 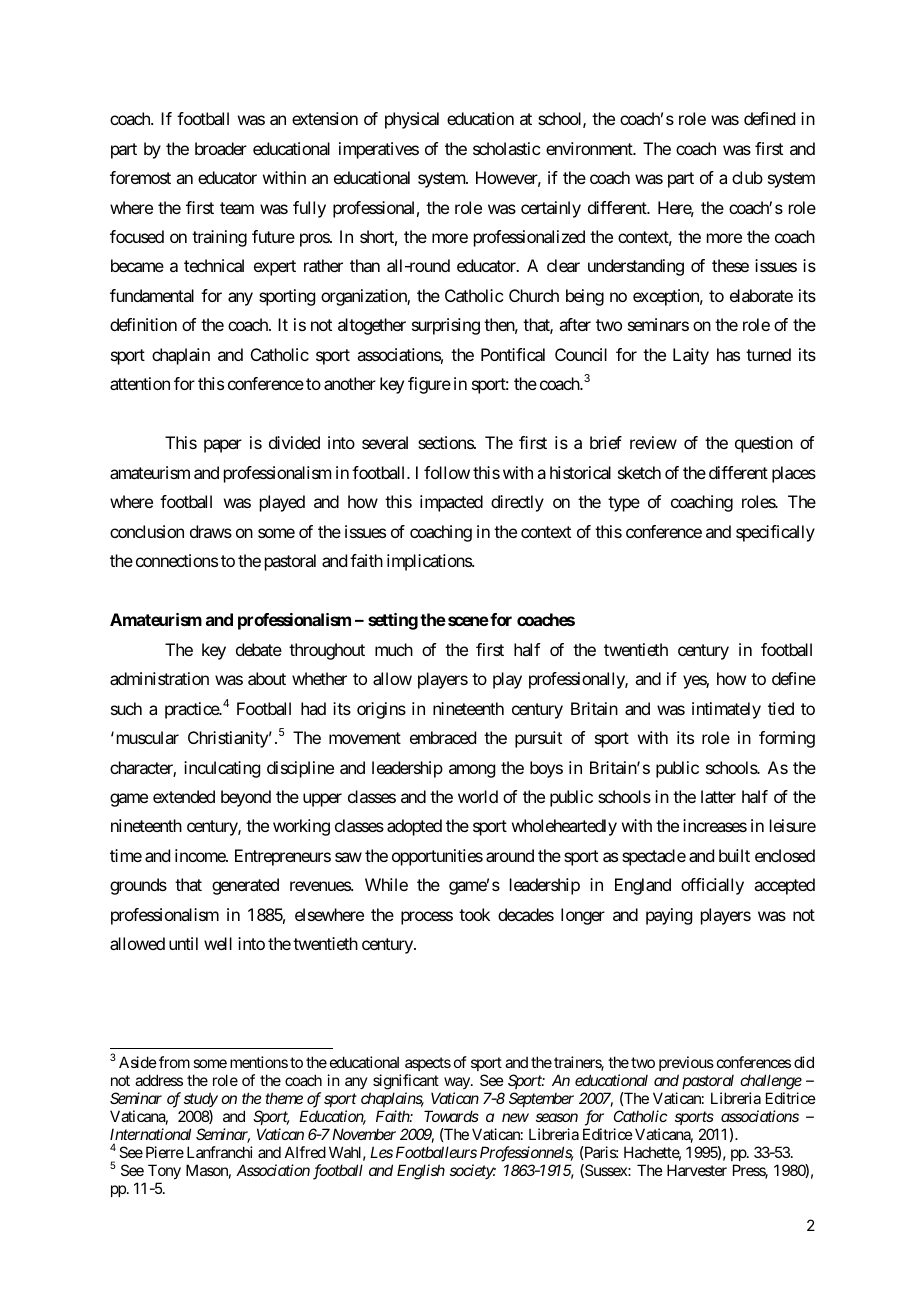 What do you see at coordinates (394, 649) in the page?
I see `much` at bounding box center [394, 649].
